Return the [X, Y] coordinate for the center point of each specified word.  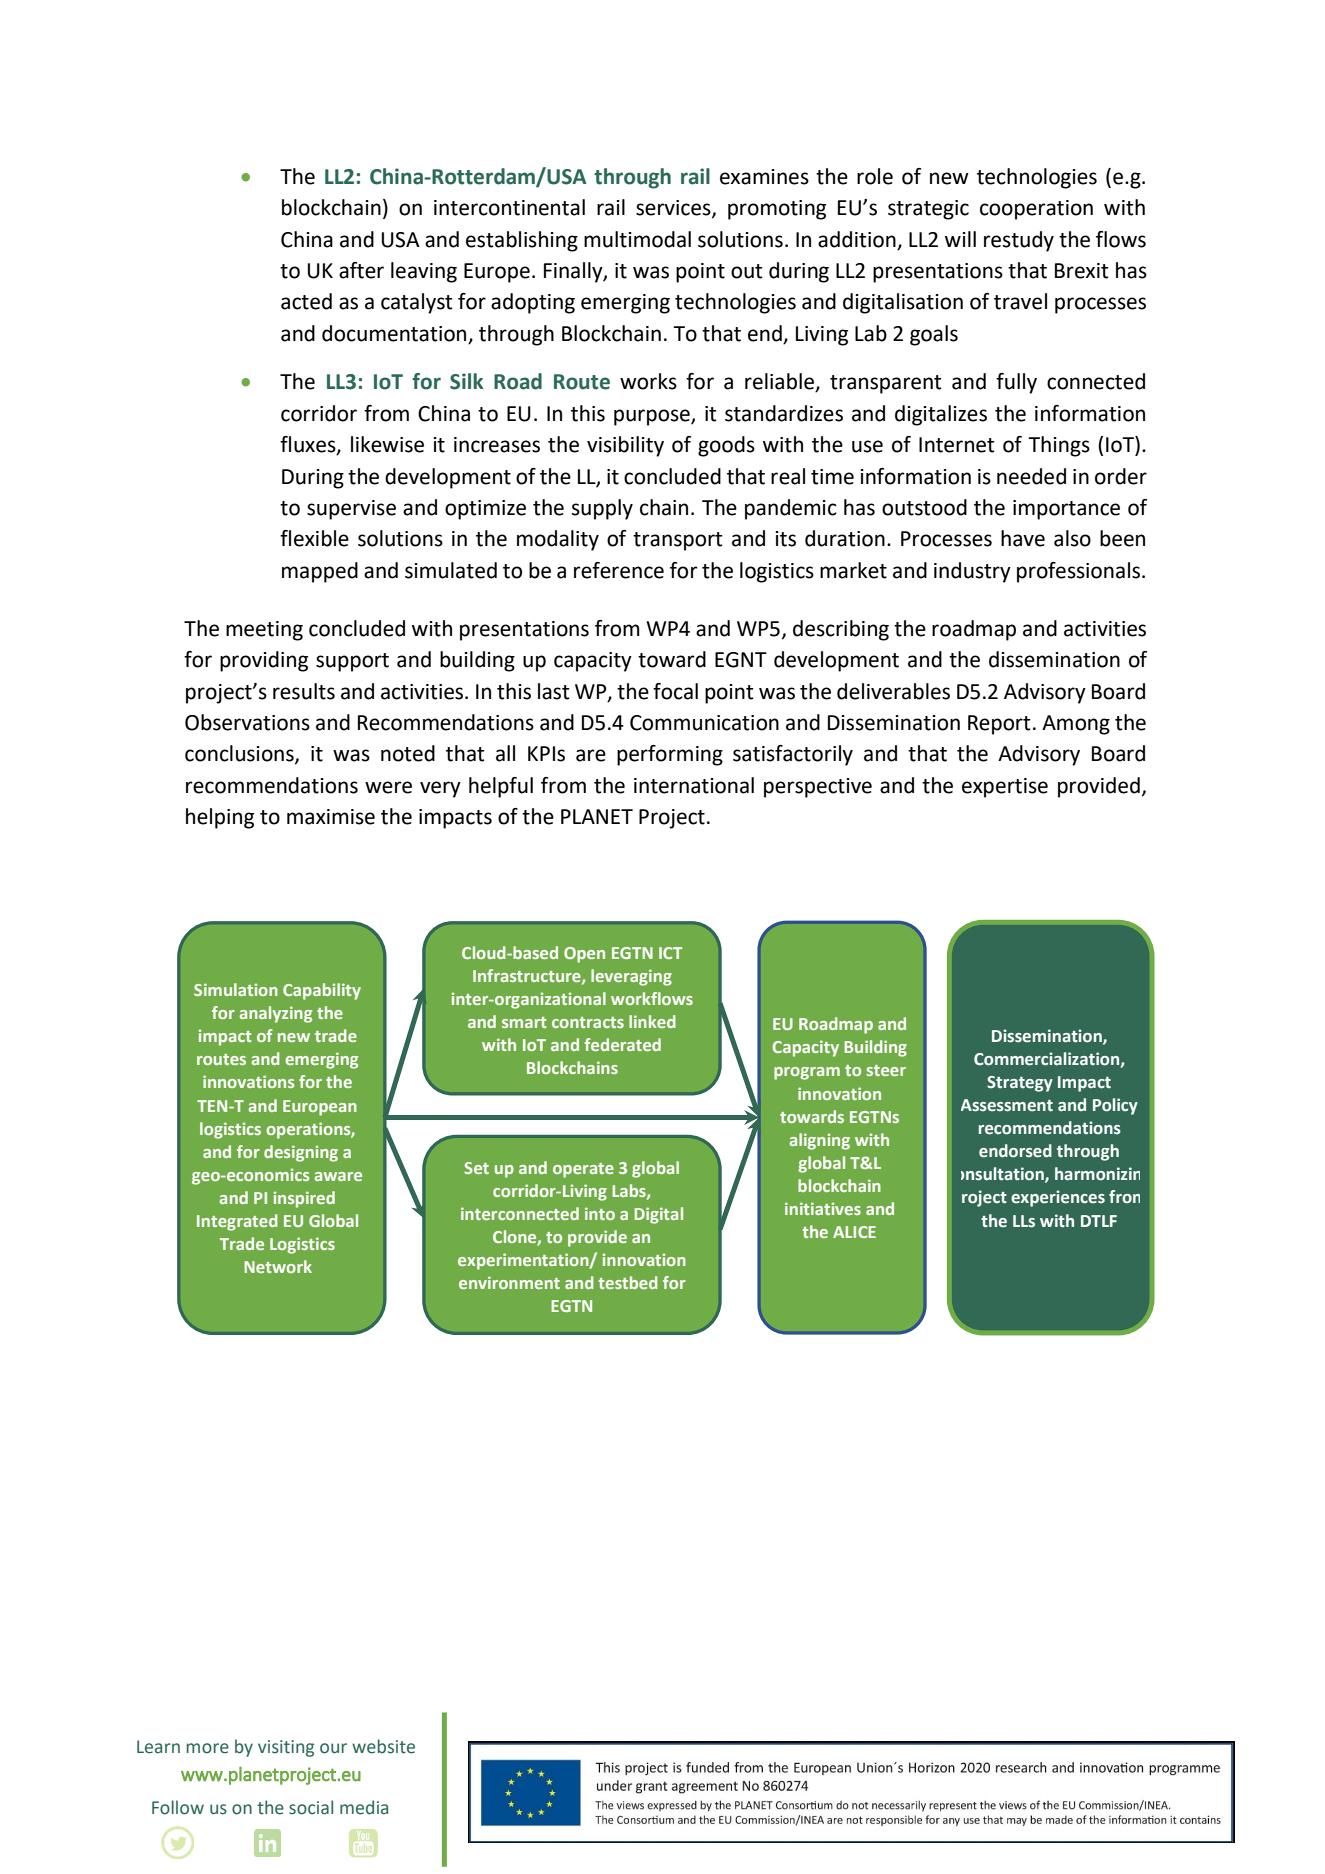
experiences [1058, 1198]
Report [999, 725]
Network [278, 1266]
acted [306, 301]
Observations [247, 722]
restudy [1019, 241]
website [383, 1746]
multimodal [637, 239]
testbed [628, 1282]
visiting [286, 1748]
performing [670, 755]
